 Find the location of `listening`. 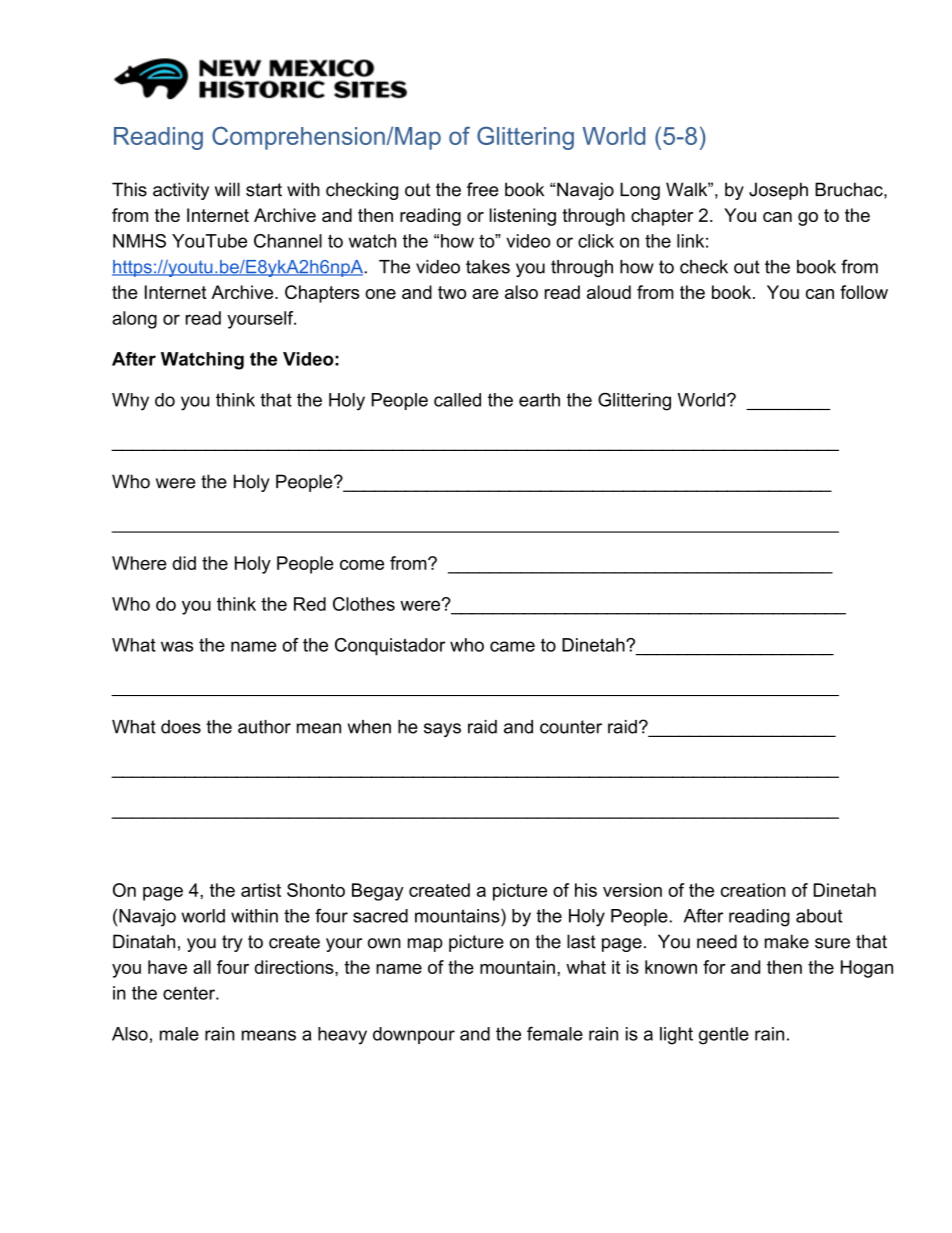

listening is located at coordinates (523, 217).
